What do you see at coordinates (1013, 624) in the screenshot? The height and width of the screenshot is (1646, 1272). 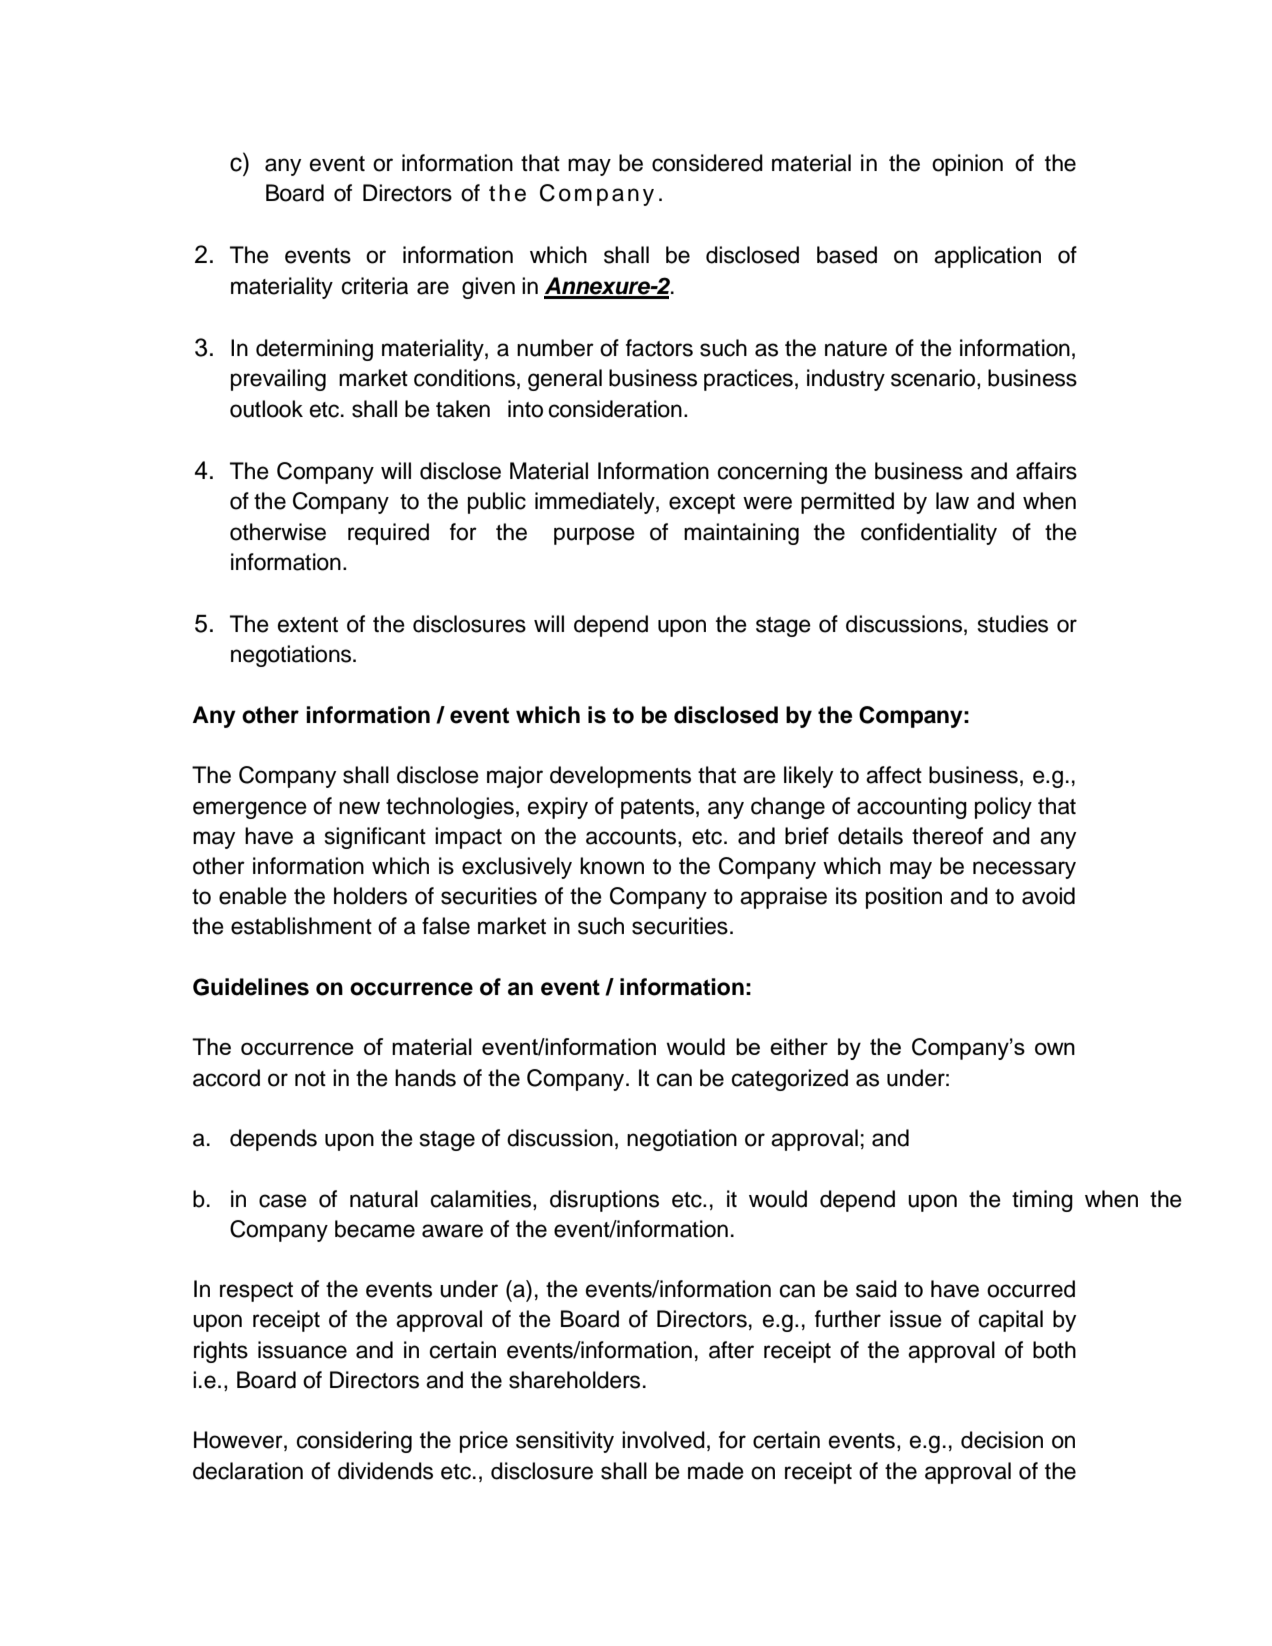 I see `studies` at bounding box center [1013, 624].
